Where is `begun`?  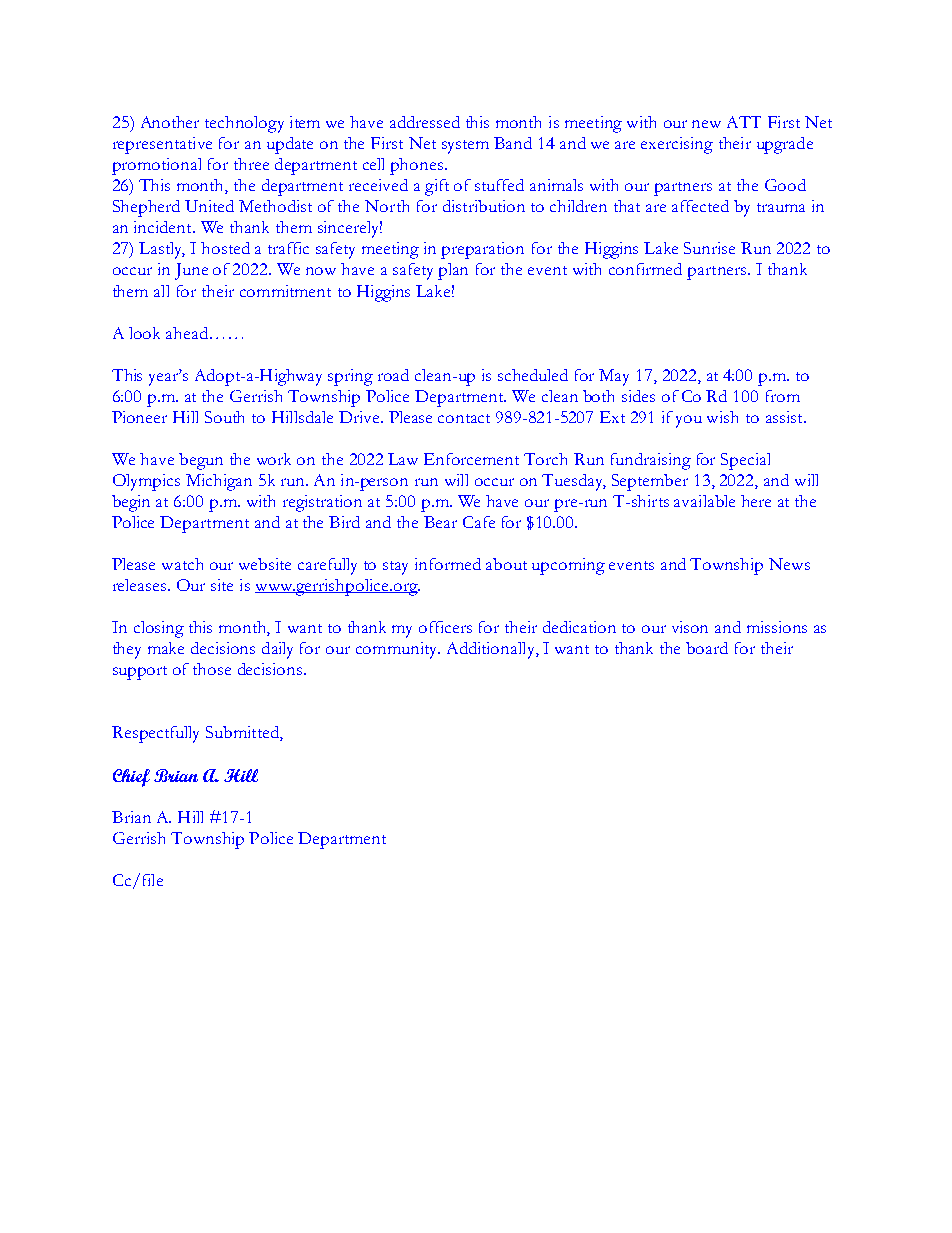
begun is located at coordinates (201, 461).
